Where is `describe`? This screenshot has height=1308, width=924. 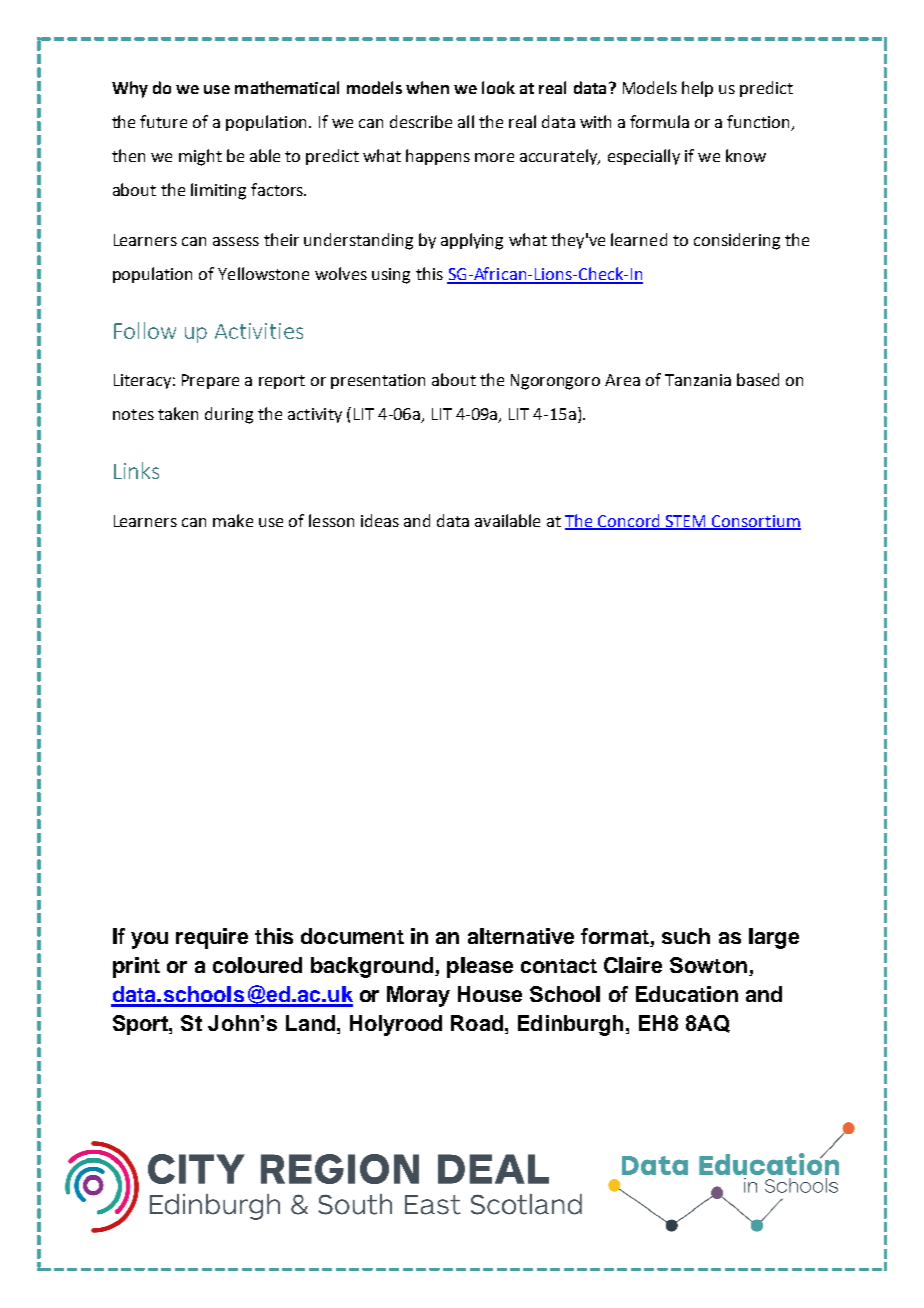 describe is located at coordinates (421, 121).
